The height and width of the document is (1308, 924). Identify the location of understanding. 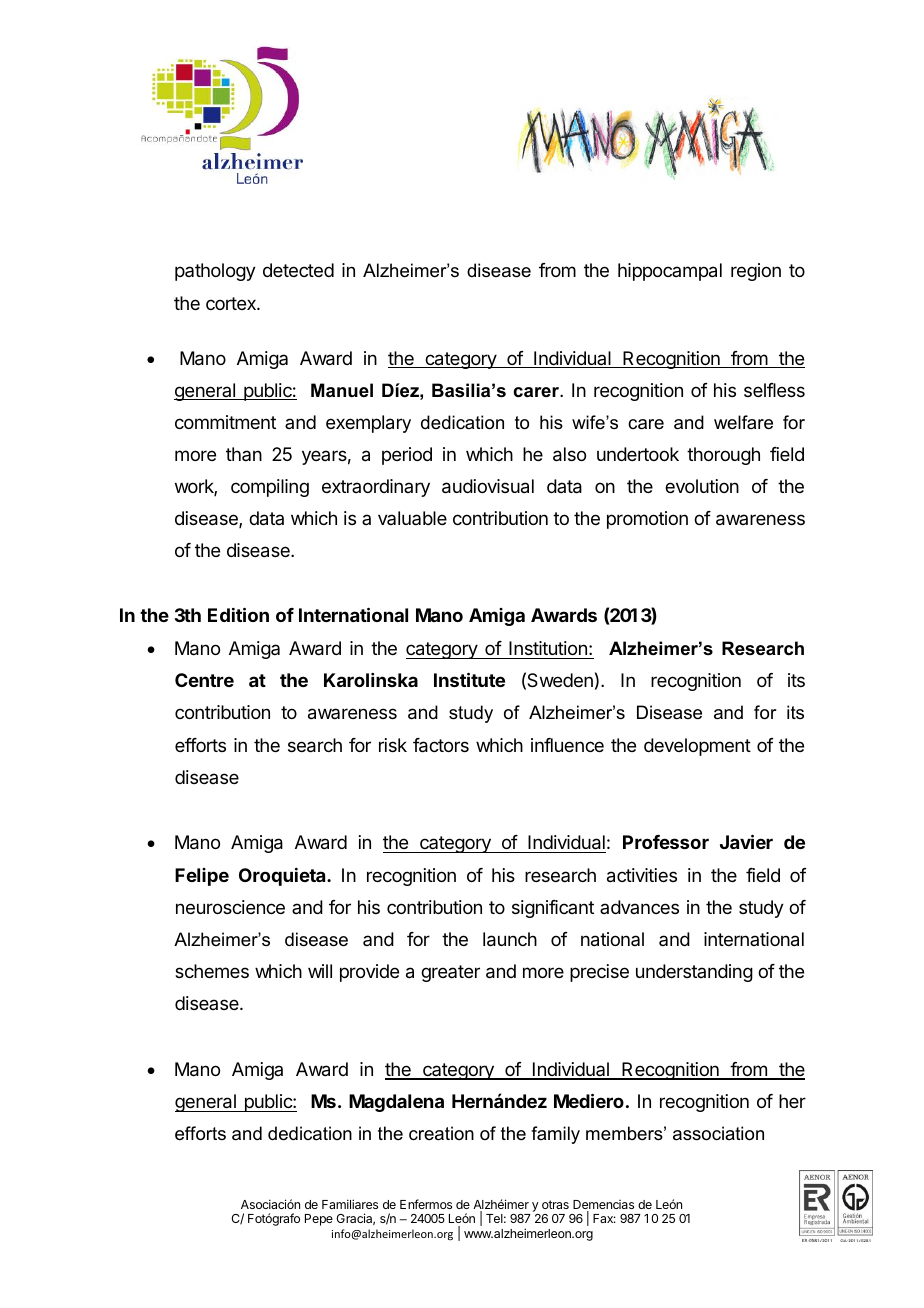
(694, 973).
